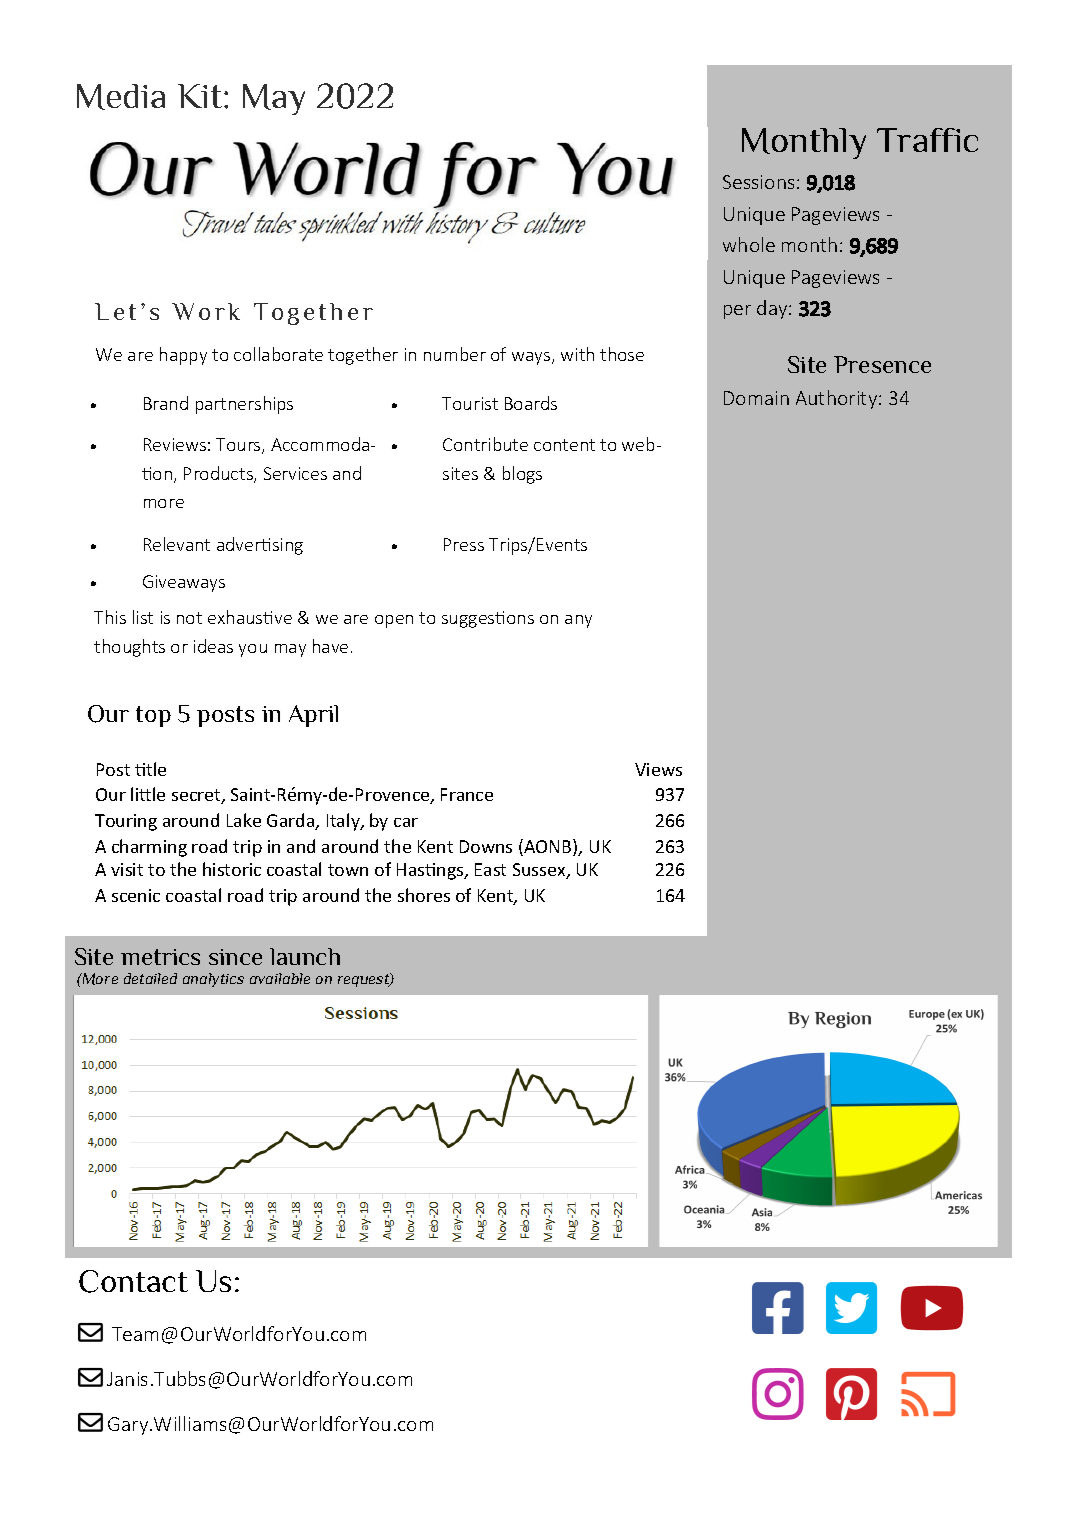 This screenshot has width=1077, height=1523. Describe the element at coordinates (927, 140) in the screenshot. I see `Traffic` at that location.
